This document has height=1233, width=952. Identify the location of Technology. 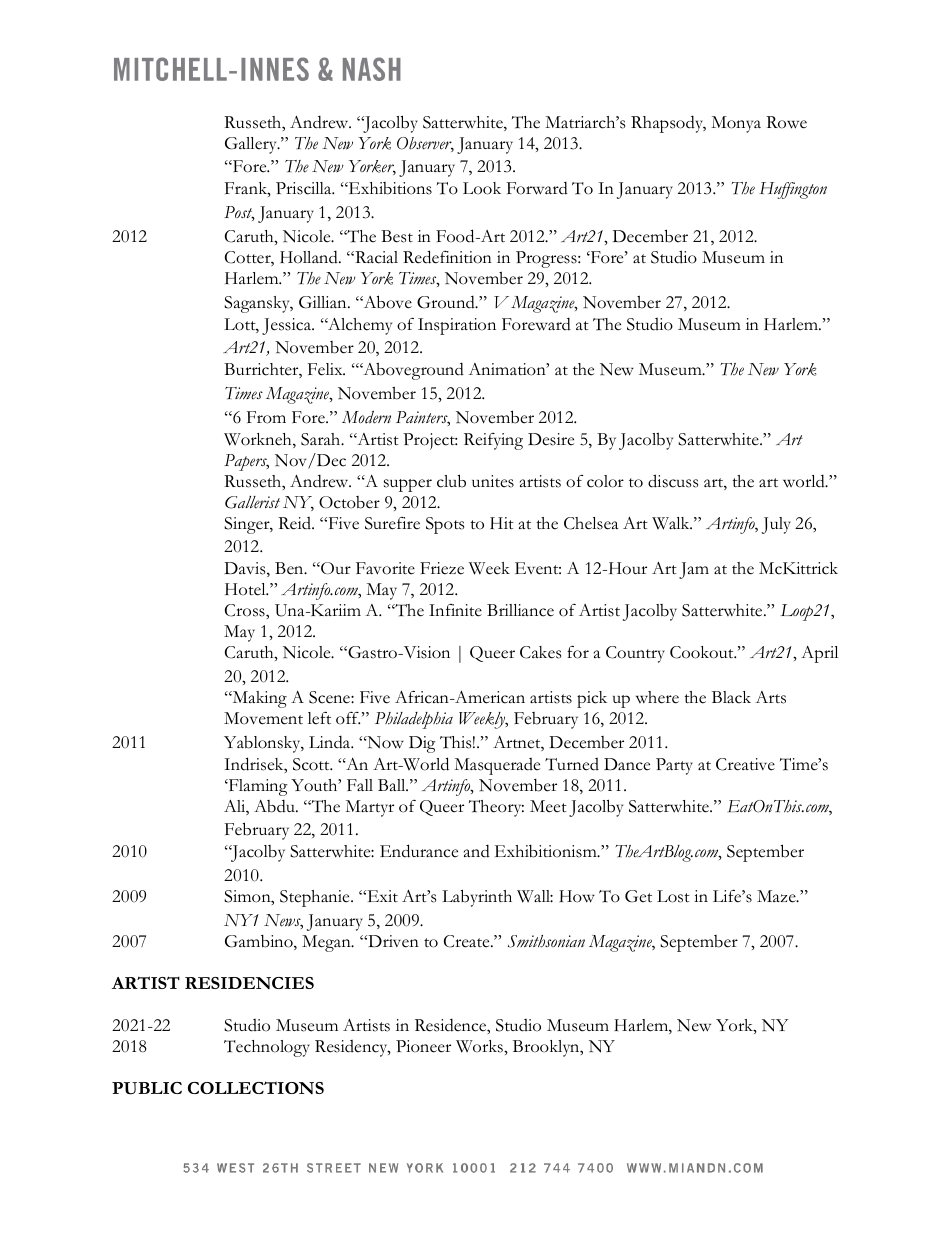
(267, 1048).
